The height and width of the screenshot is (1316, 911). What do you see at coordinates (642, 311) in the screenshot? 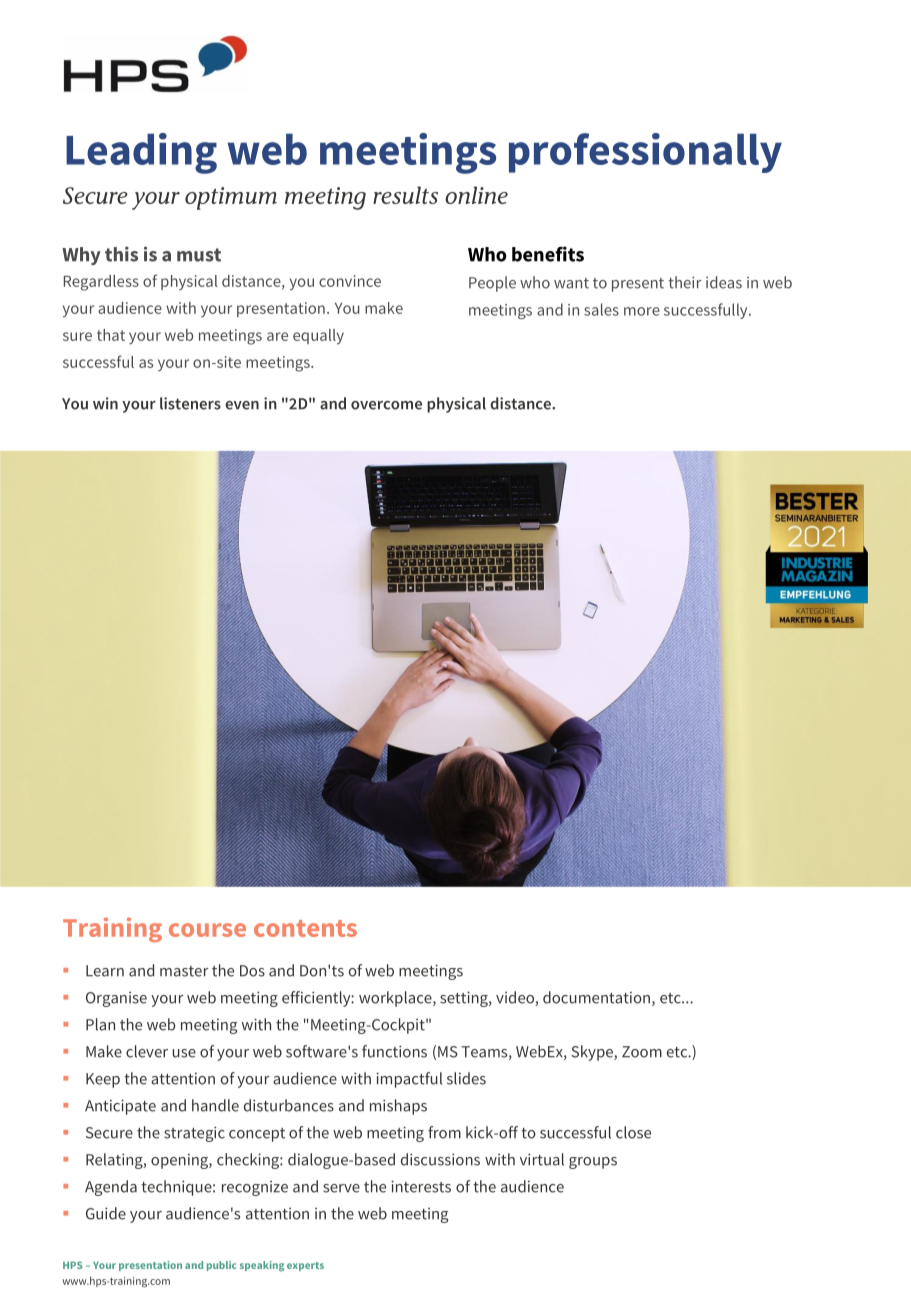
I see `more` at bounding box center [642, 311].
